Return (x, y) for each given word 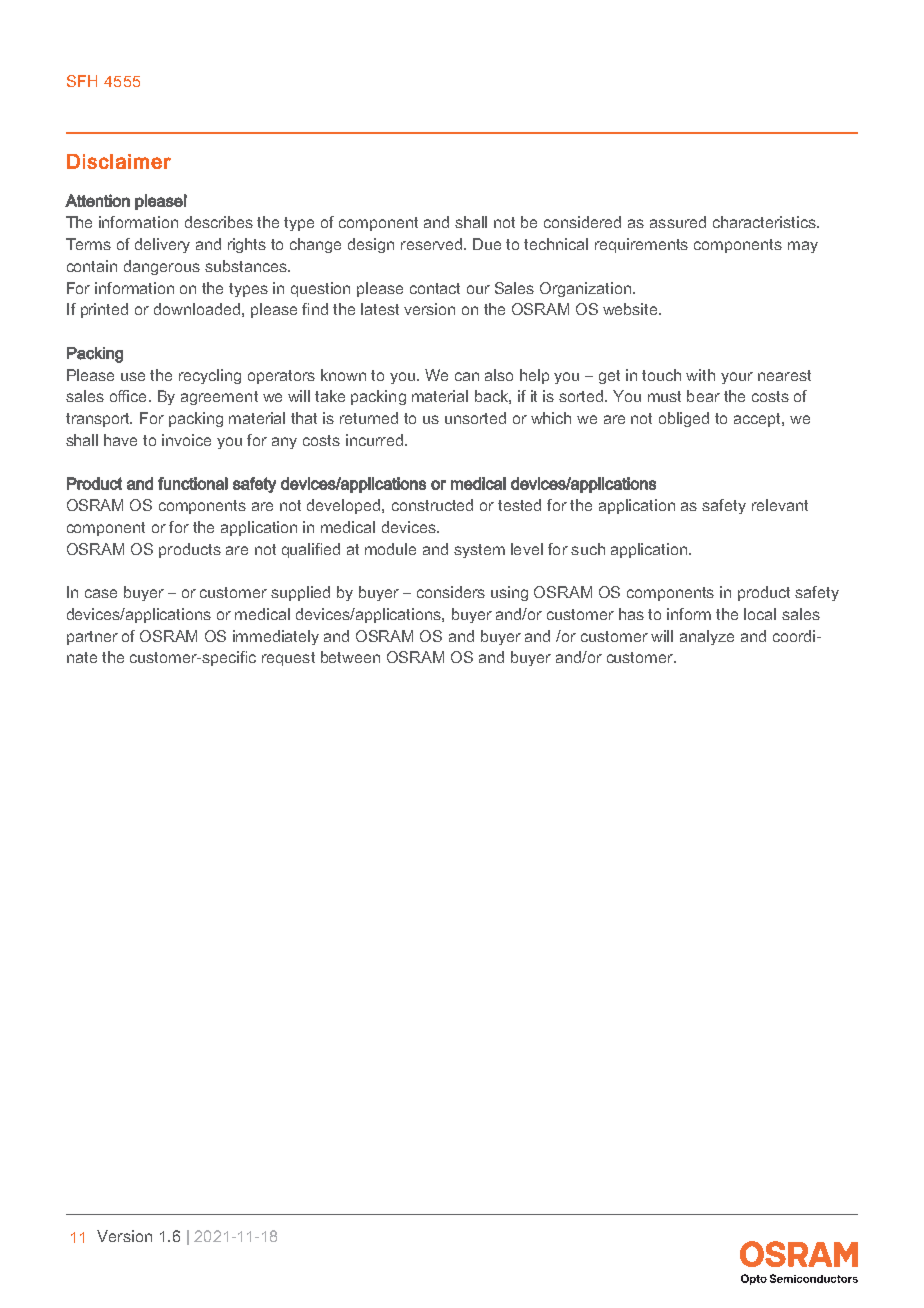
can (467, 376)
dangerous (162, 267)
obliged (684, 419)
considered (582, 222)
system (479, 551)
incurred (374, 440)
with (700, 375)
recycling (210, 376)
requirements (641, 245)
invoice (186, 440)
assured (678, 222)
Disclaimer (119, 161)
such (588, 549)
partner (92, 638)
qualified (311, 550)
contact (435, 288)
